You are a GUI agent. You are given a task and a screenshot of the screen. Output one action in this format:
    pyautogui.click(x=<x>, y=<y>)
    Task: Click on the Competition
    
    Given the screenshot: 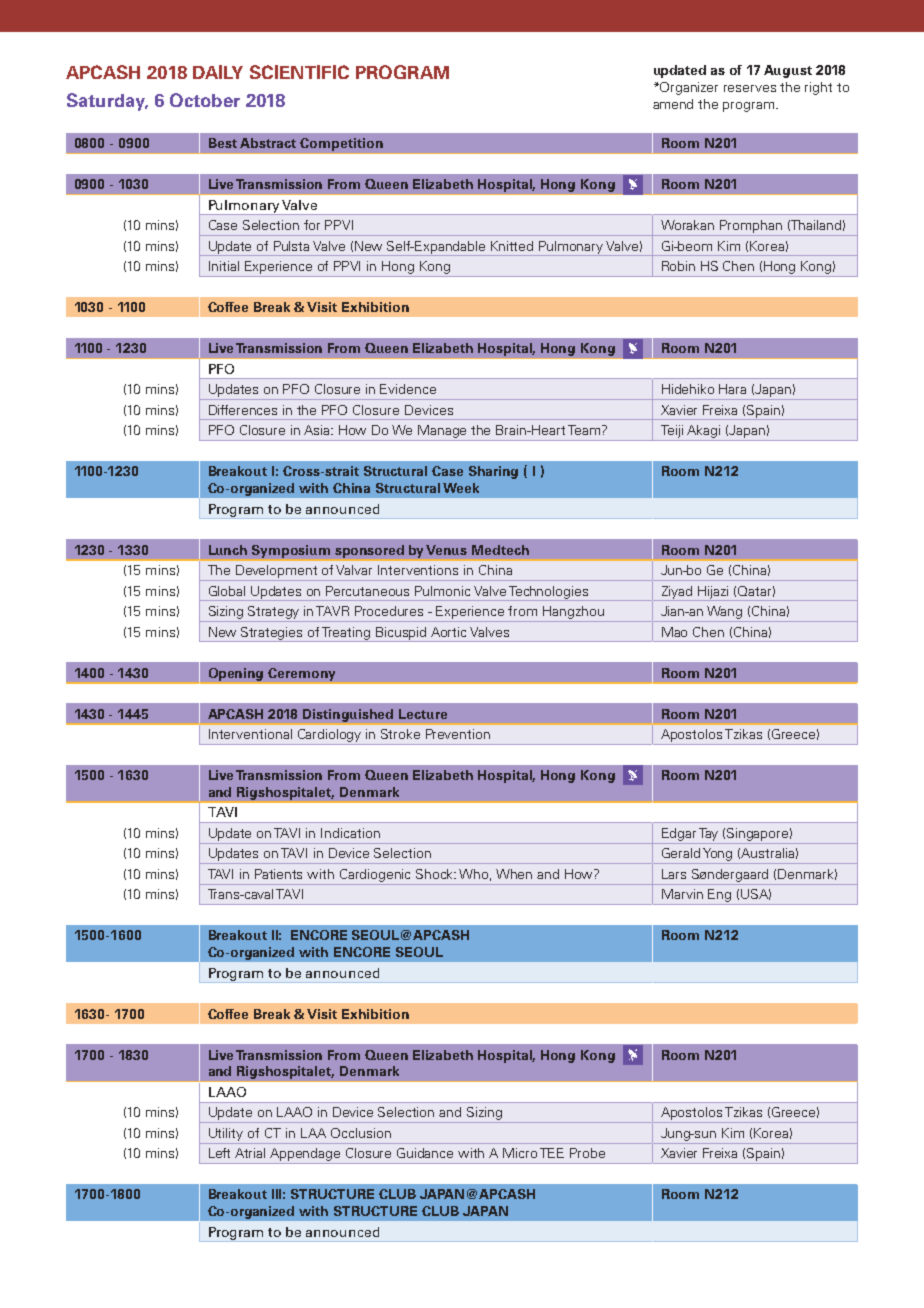 What is the action you would take?
    pyautogui.click(x=341, y=144)
